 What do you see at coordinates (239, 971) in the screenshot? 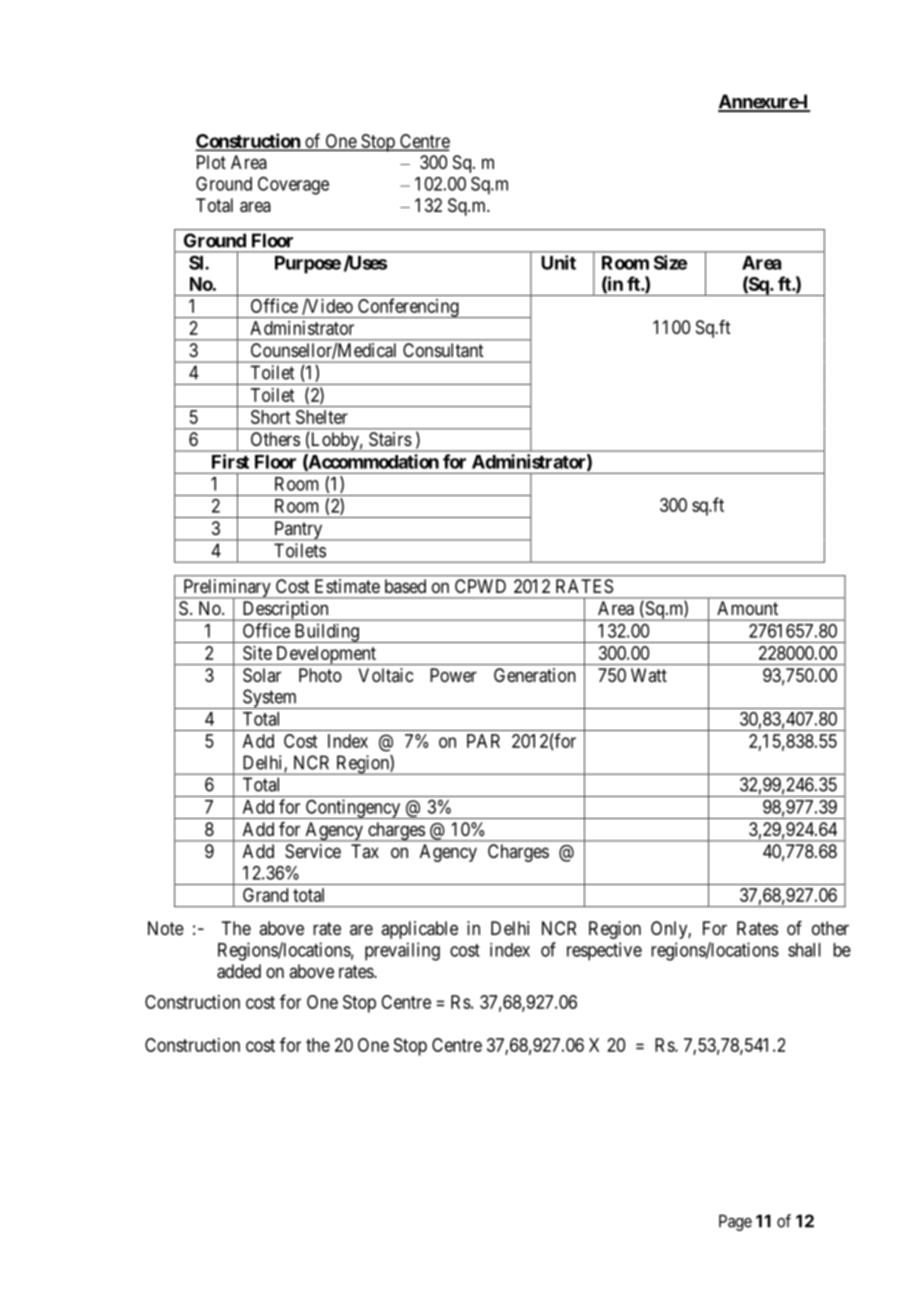
I see `added` at bounding box center [239, 971].
